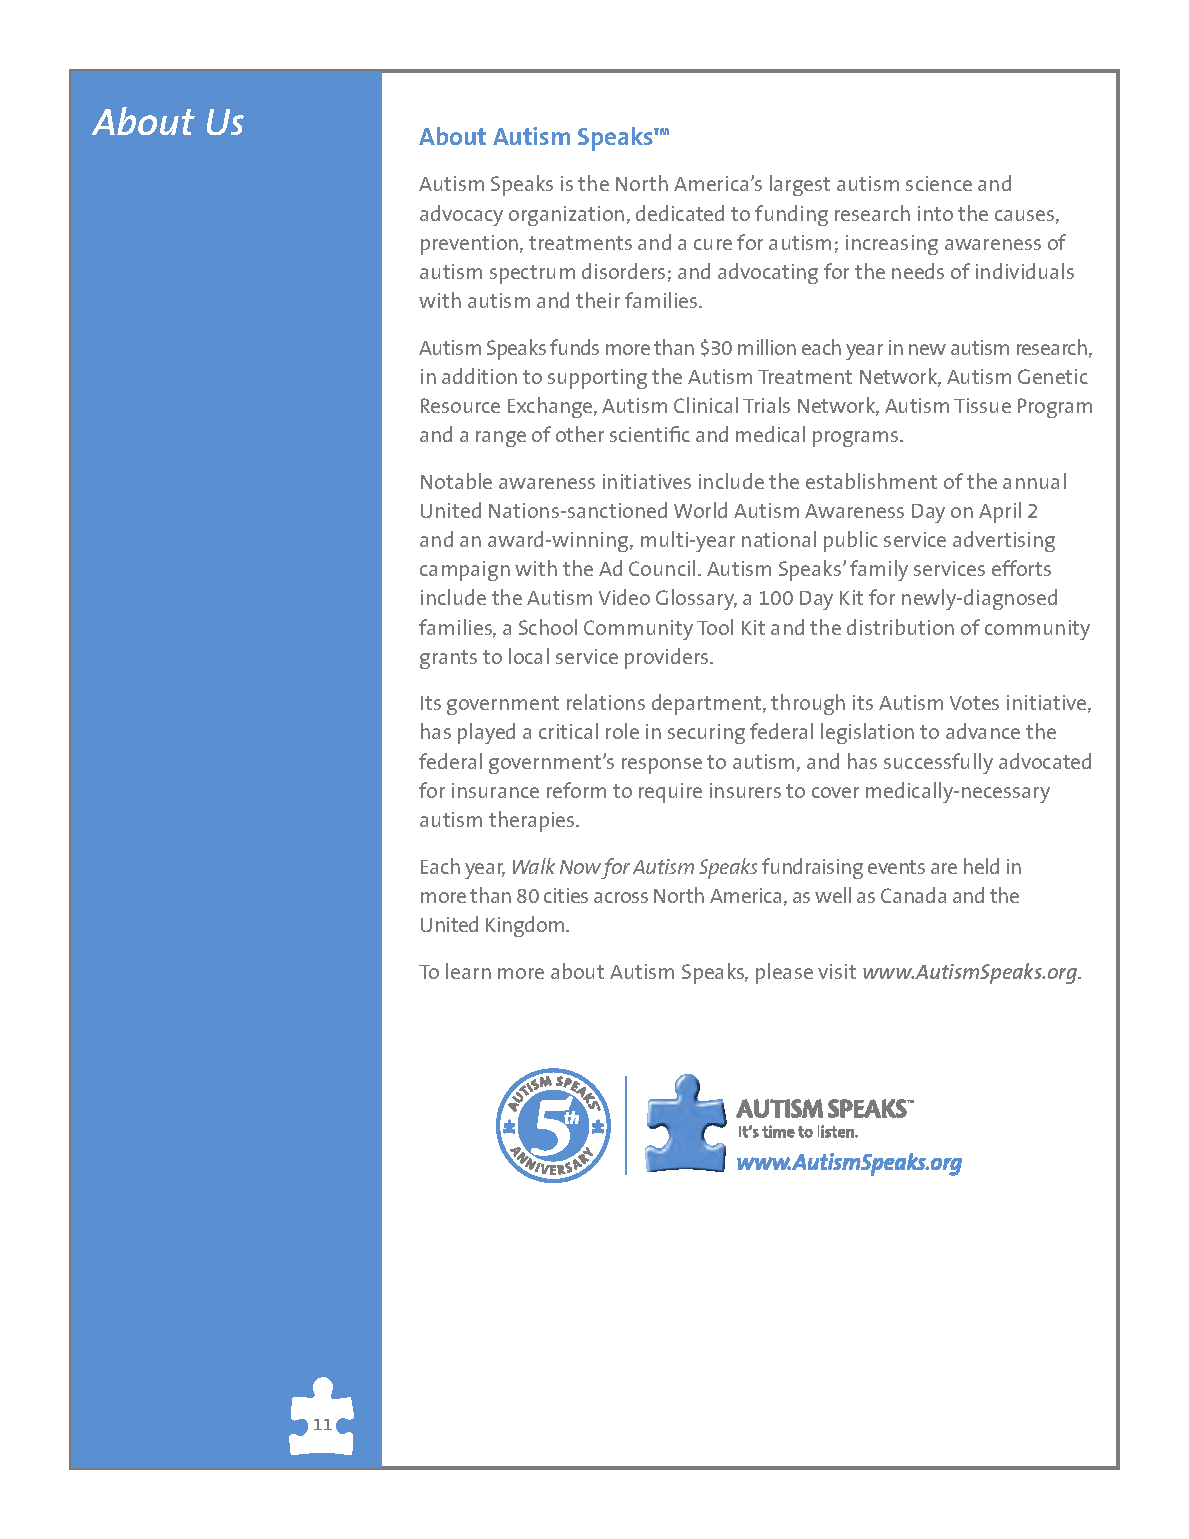  What do you see at coordinates (791, 215) in the screenshot?
I see `funding` at bounding box center [791, 215].
